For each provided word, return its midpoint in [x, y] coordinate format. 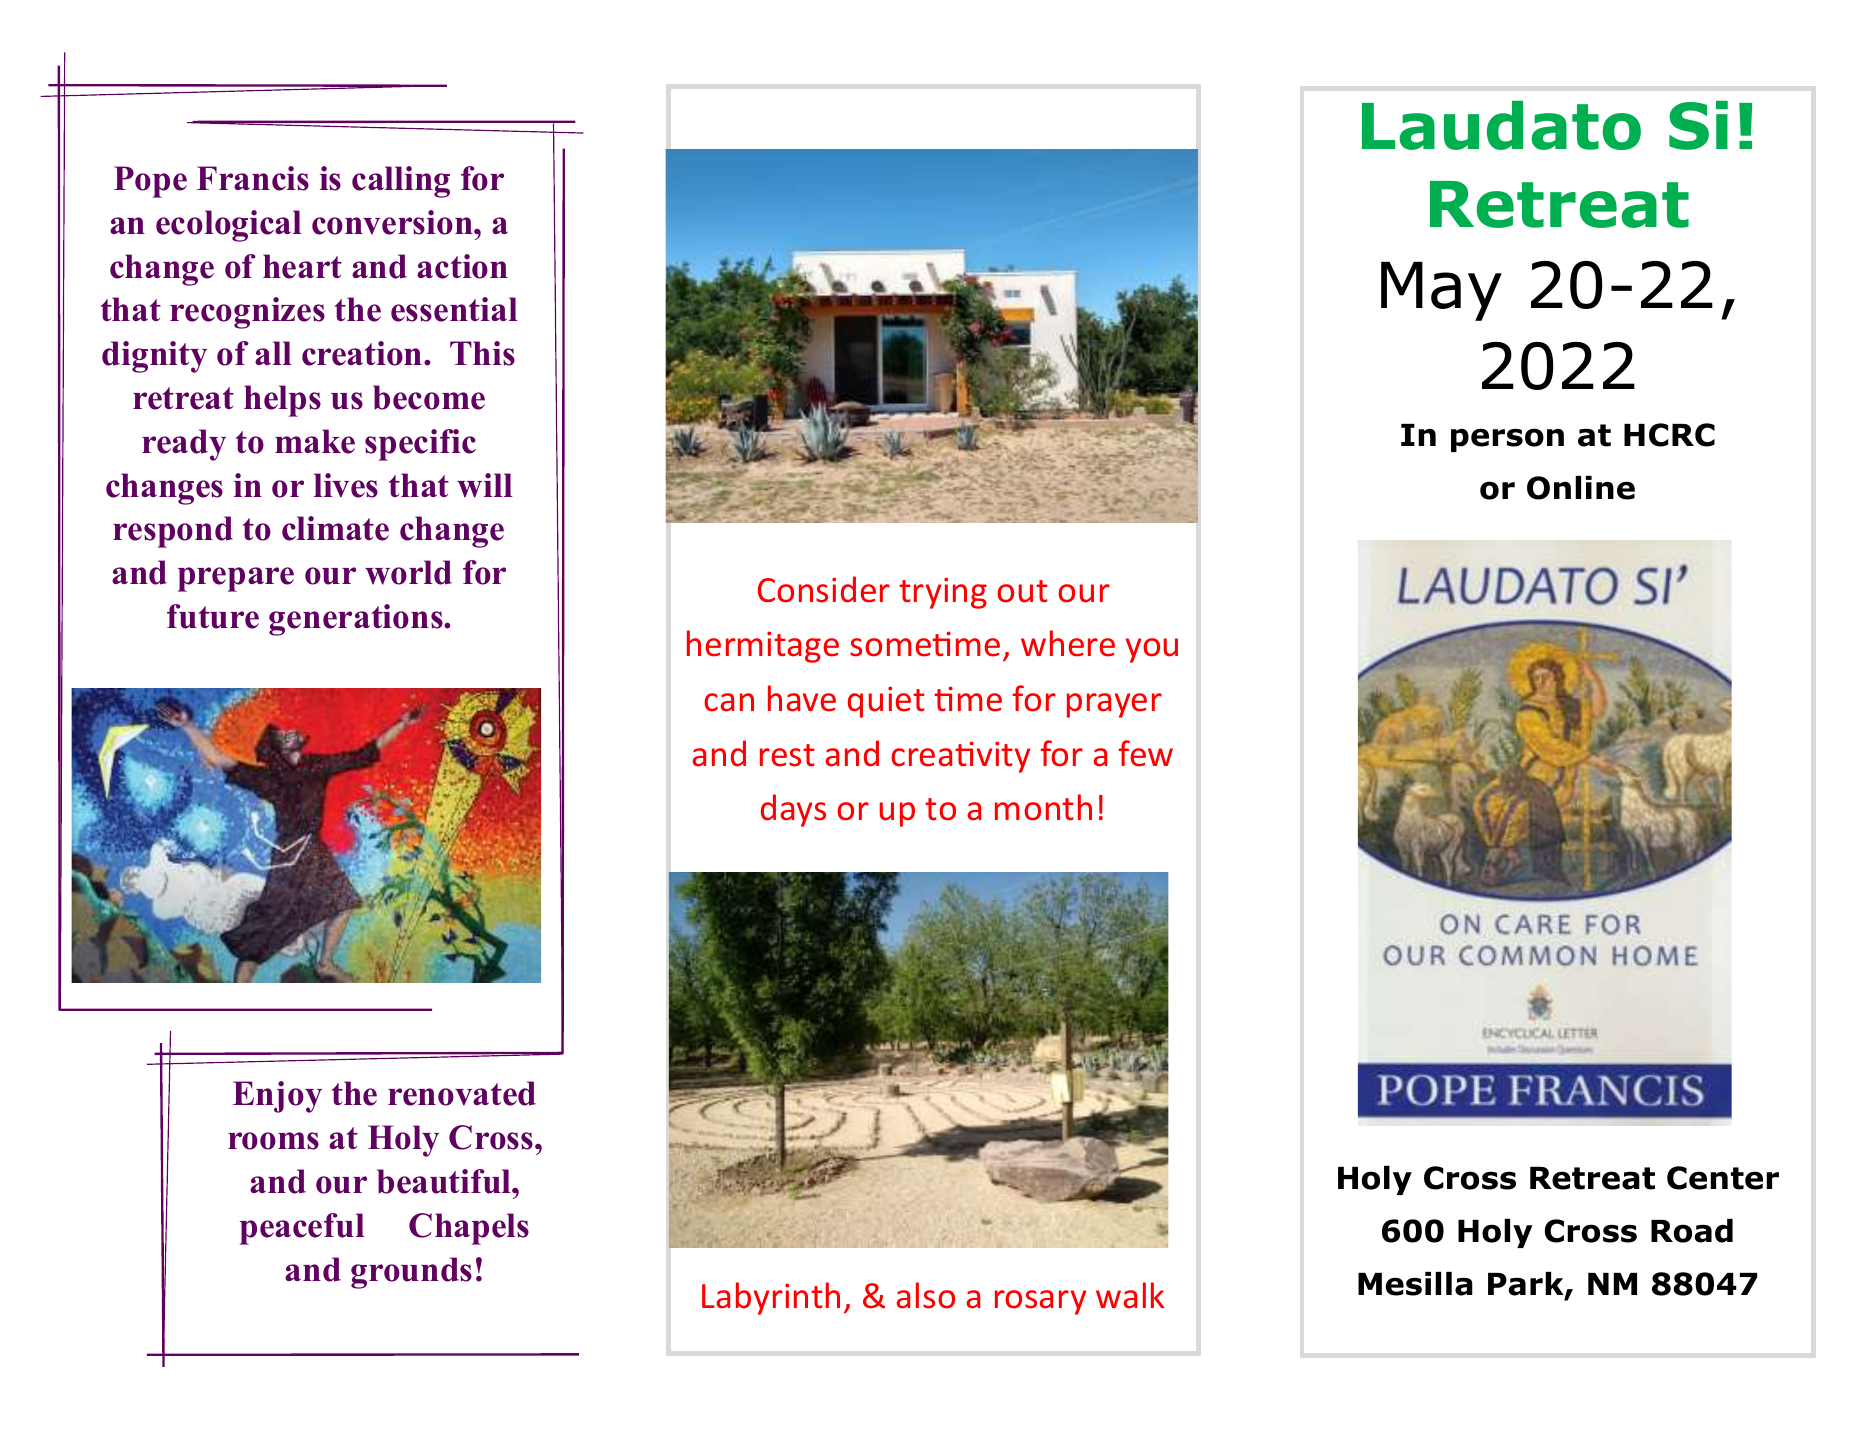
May [1441, 291]
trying [943, 593]
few [1145, 753]
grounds [411, 1273]
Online [1581, 488]
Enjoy [277, 1097]
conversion [393, 222]
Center [1723, 1178]
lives [346, 485]
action [462, 266]
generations [357, 620]
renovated [462, 1093]
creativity [960, 757]
